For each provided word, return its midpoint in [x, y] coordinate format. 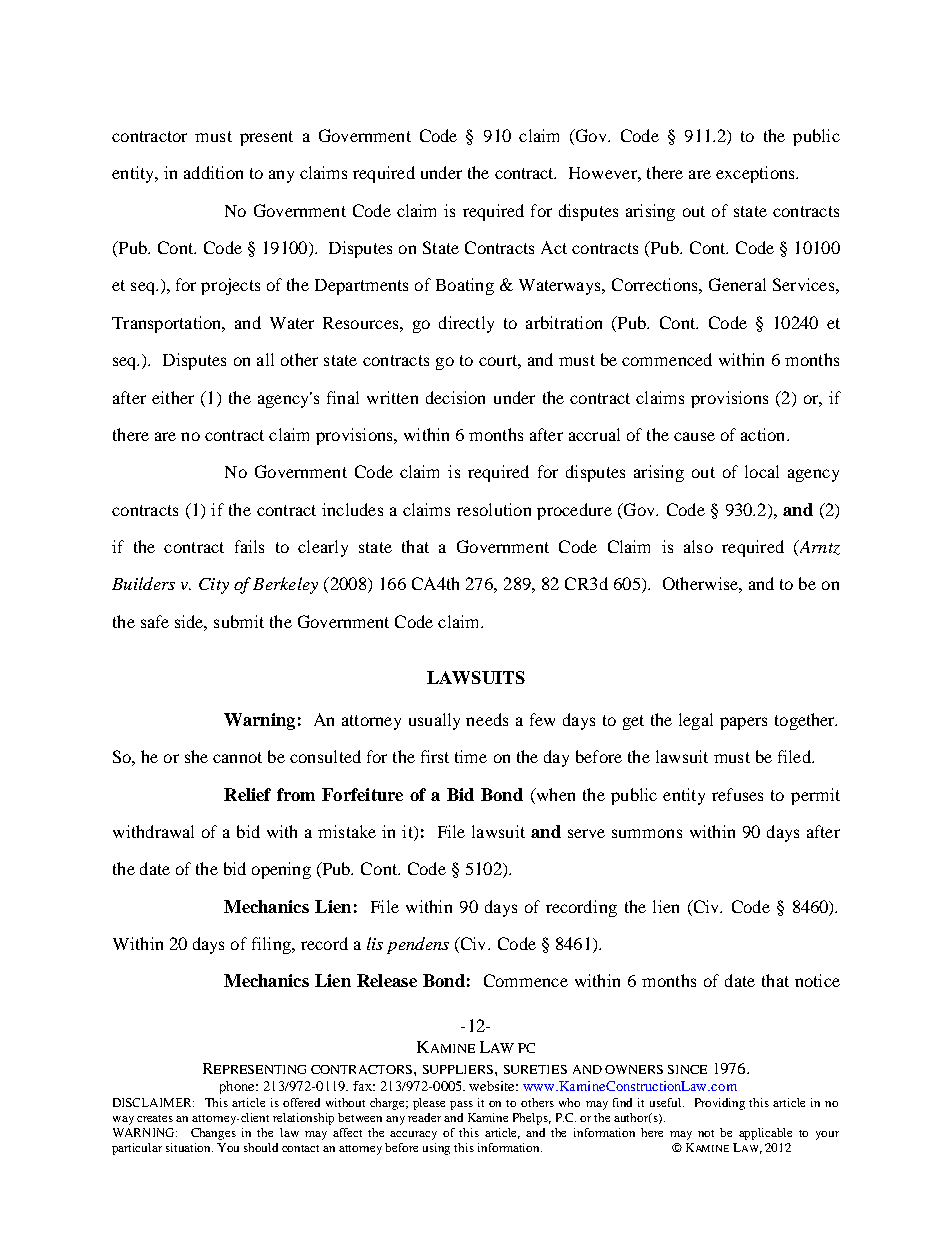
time [471, 756]
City [214, 586]
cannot [237, 757]
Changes [213, 1134]
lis [375, 943]
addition [213, 172]
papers [743, 723]
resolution [494, 509]
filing [272, 945]
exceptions [756, 174]
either [173, 397]
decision [455, 397]
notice [817, 980]
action [764, 434]
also [698, 546]
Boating [465, 286]
